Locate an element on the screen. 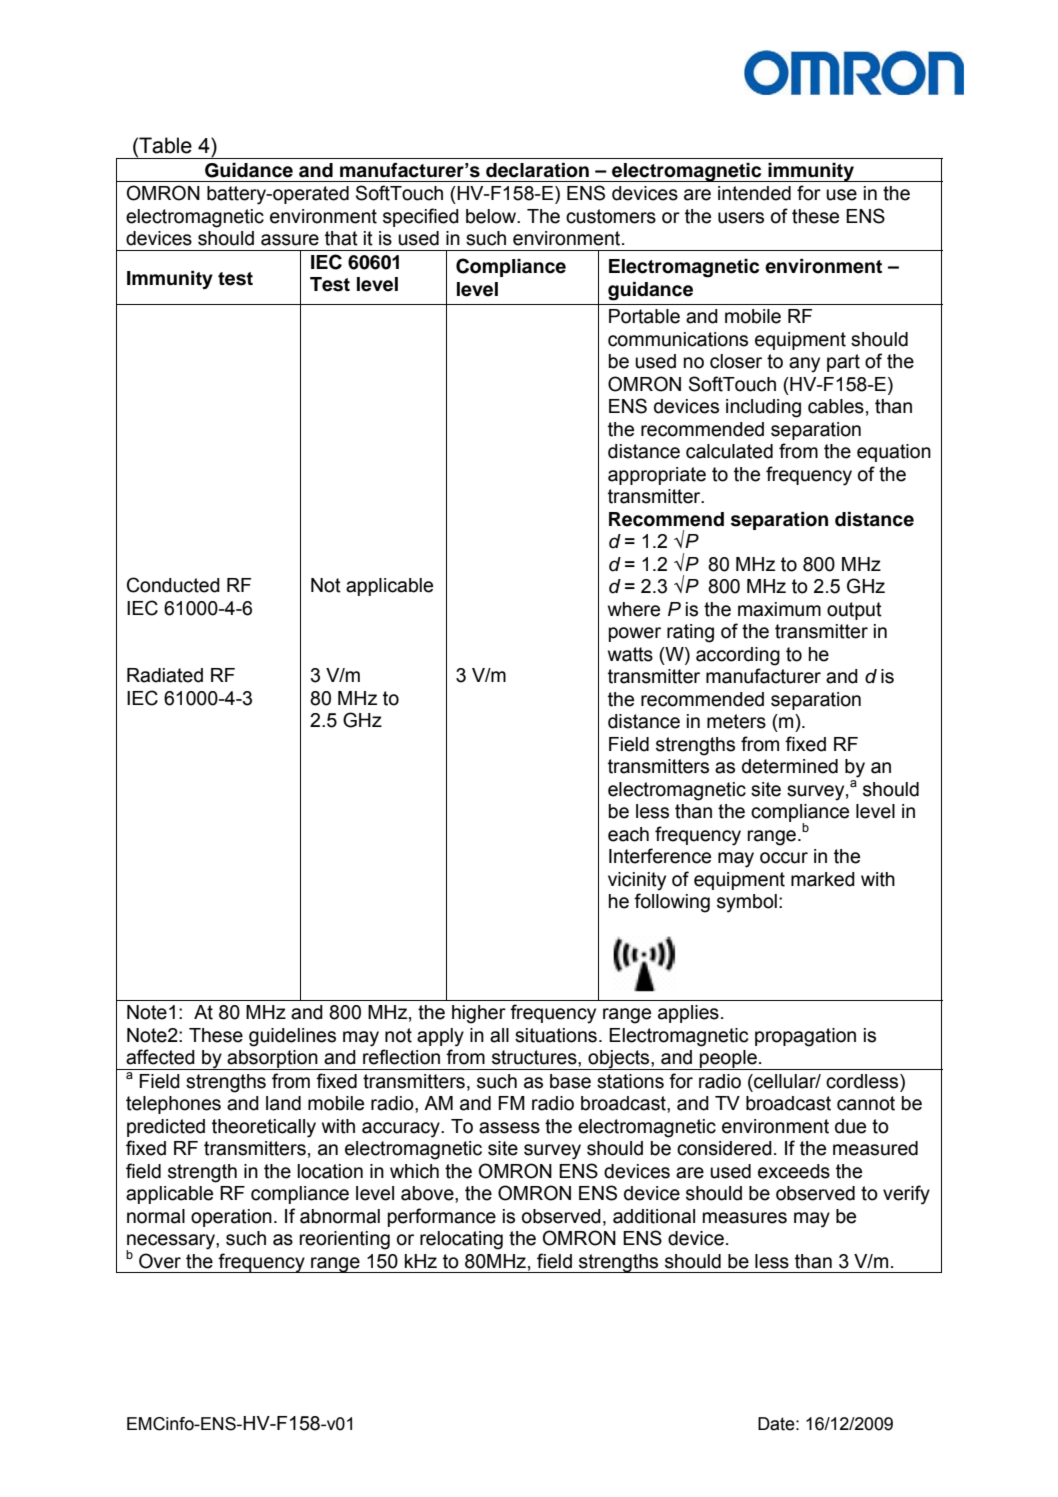  guidelines is located at coordinates (292, 1037).
